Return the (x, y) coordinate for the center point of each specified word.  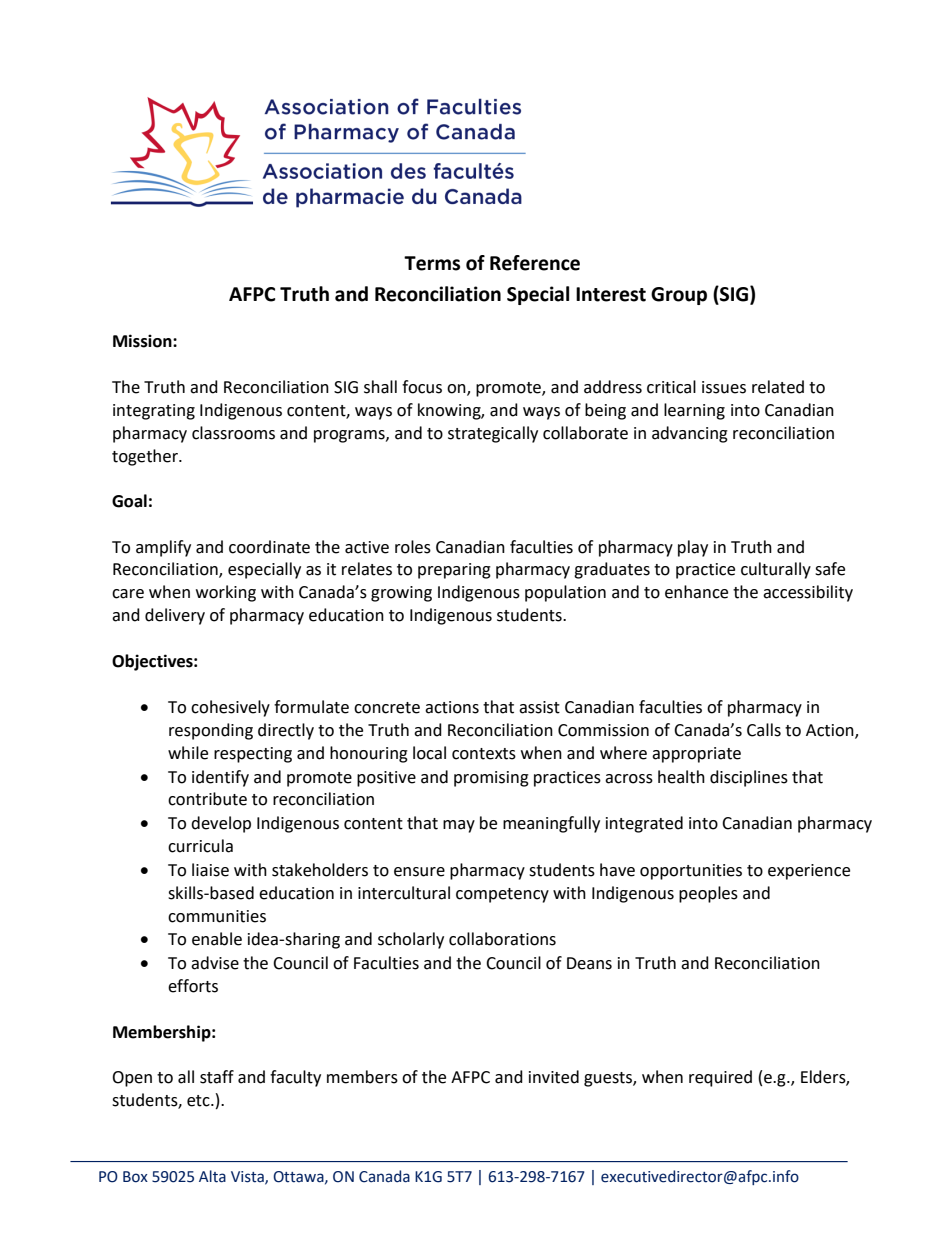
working (226, 593)
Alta (212, 1176)
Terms (432, 263)
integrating (154, 412)
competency (502, 895)
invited (554, 1077)
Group (679, 296)
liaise (210, 870)
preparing (454, 571)
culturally (776, 570)
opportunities (691, 872)
